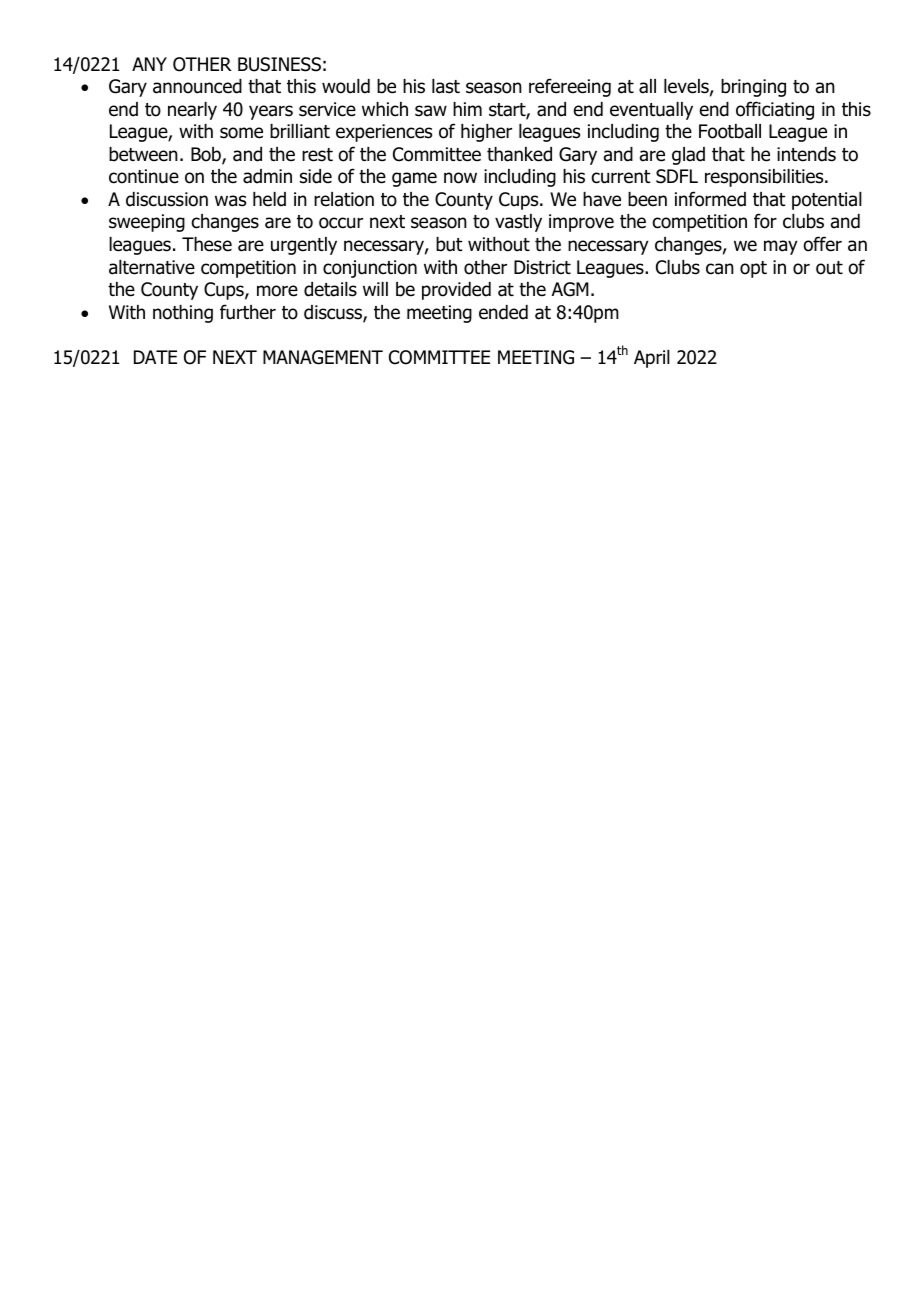  What do you see at coordinates (518, 223) in the page?
I see `vastly` at bounding box center [518, 223].
